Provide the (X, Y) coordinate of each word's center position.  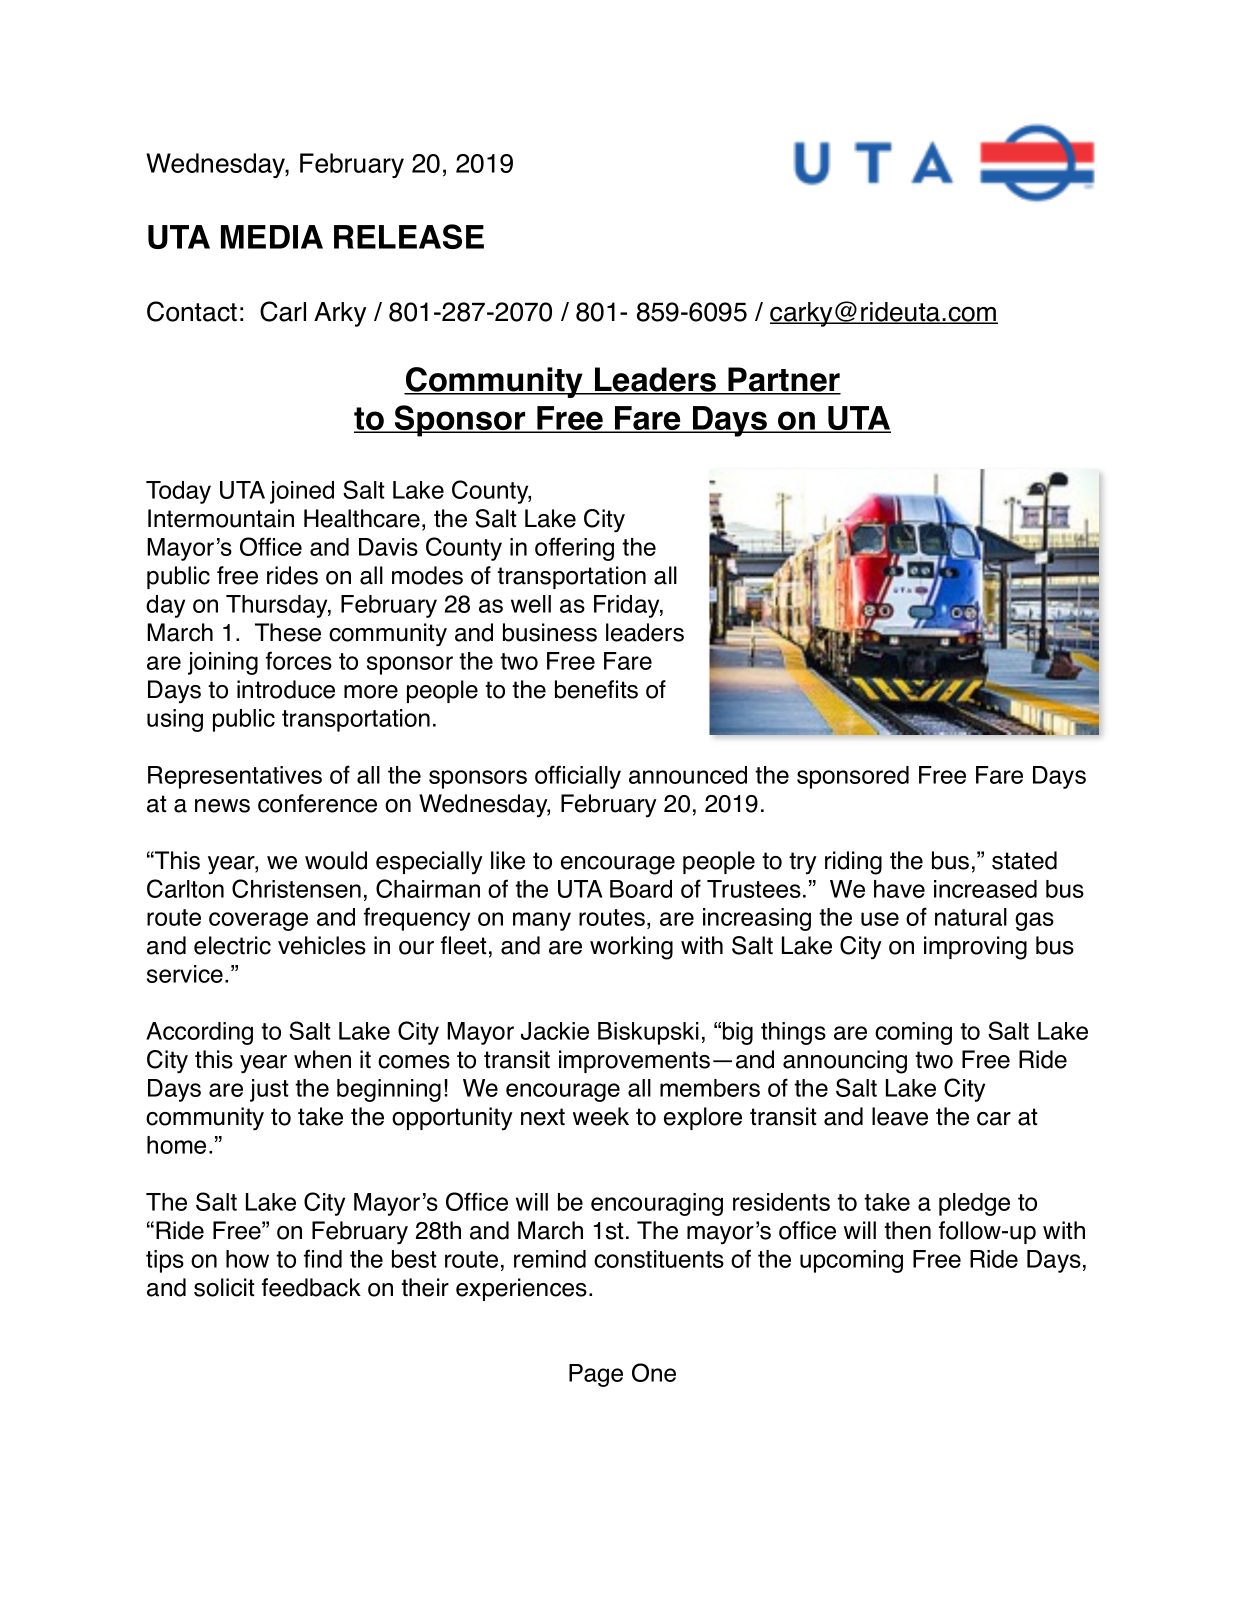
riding (853, 863)
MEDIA (272, 237)
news (222, 806)
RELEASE (409, 236)
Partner (784, 380)
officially (578, 777)
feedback (311, 1287)
